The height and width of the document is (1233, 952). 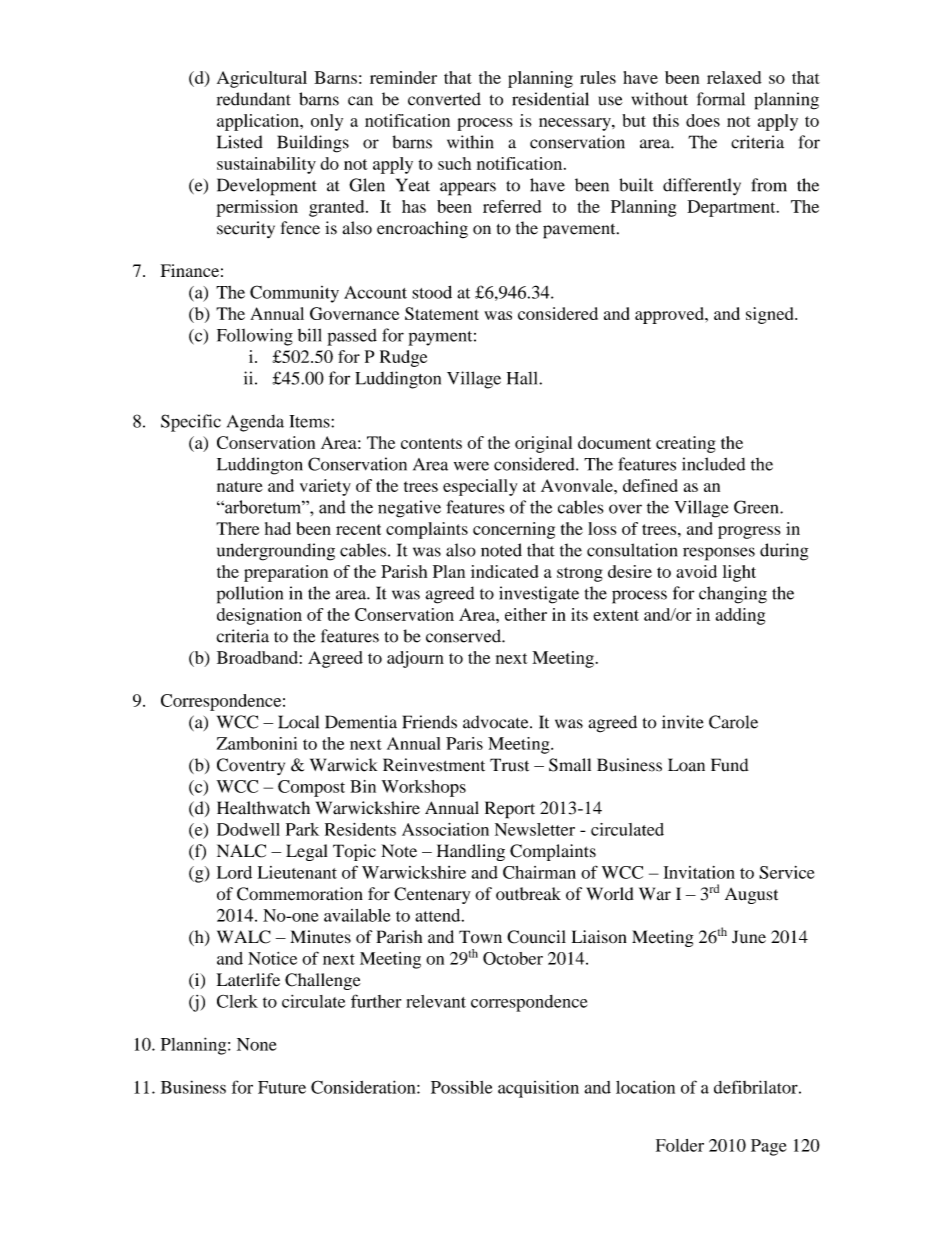 What do you see at coordinates (255, 423) in the document?
I see `Agenda` at bounding box center [255, 423].
